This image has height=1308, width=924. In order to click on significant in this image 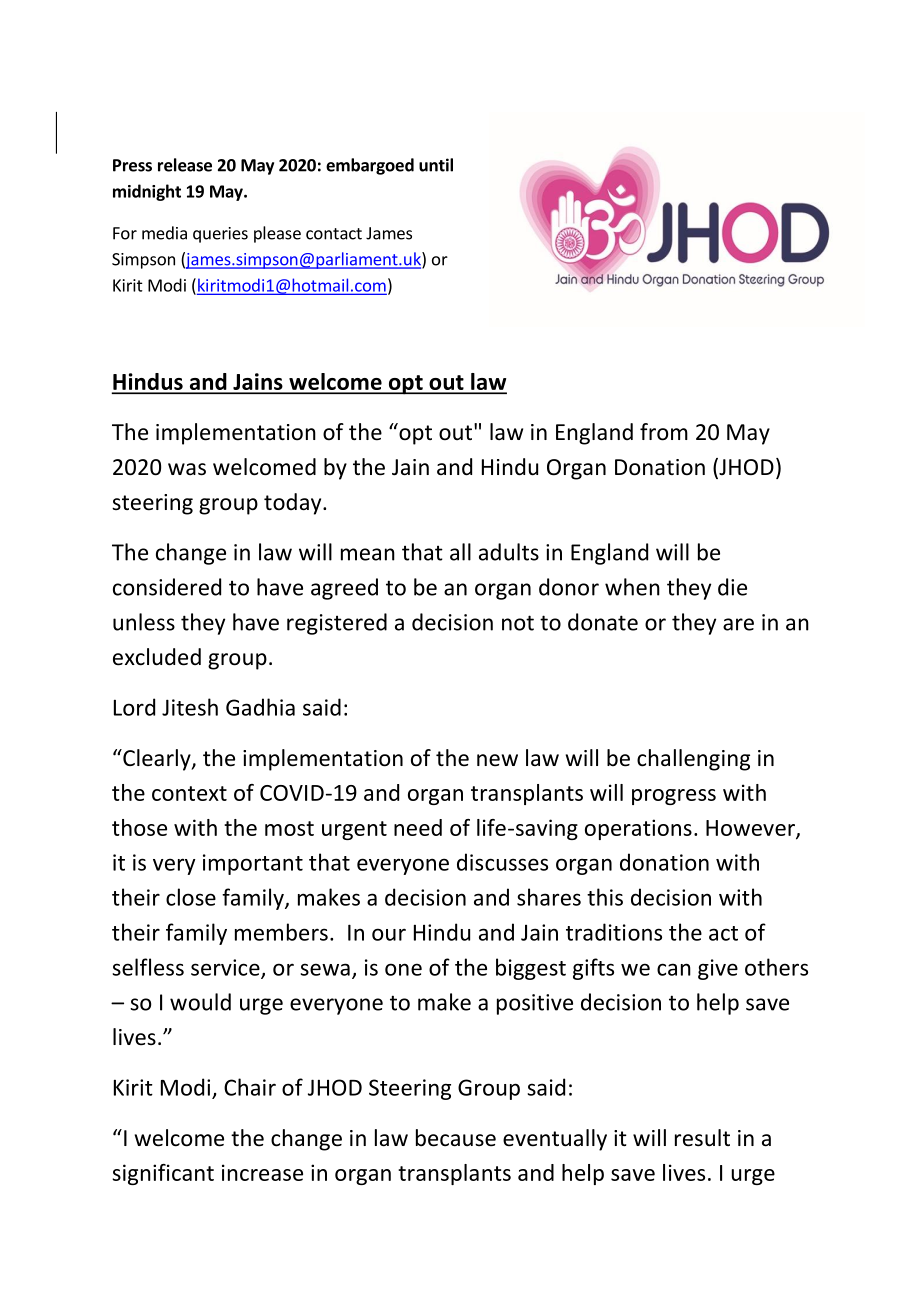, I will do `click(163, 1174)`.
